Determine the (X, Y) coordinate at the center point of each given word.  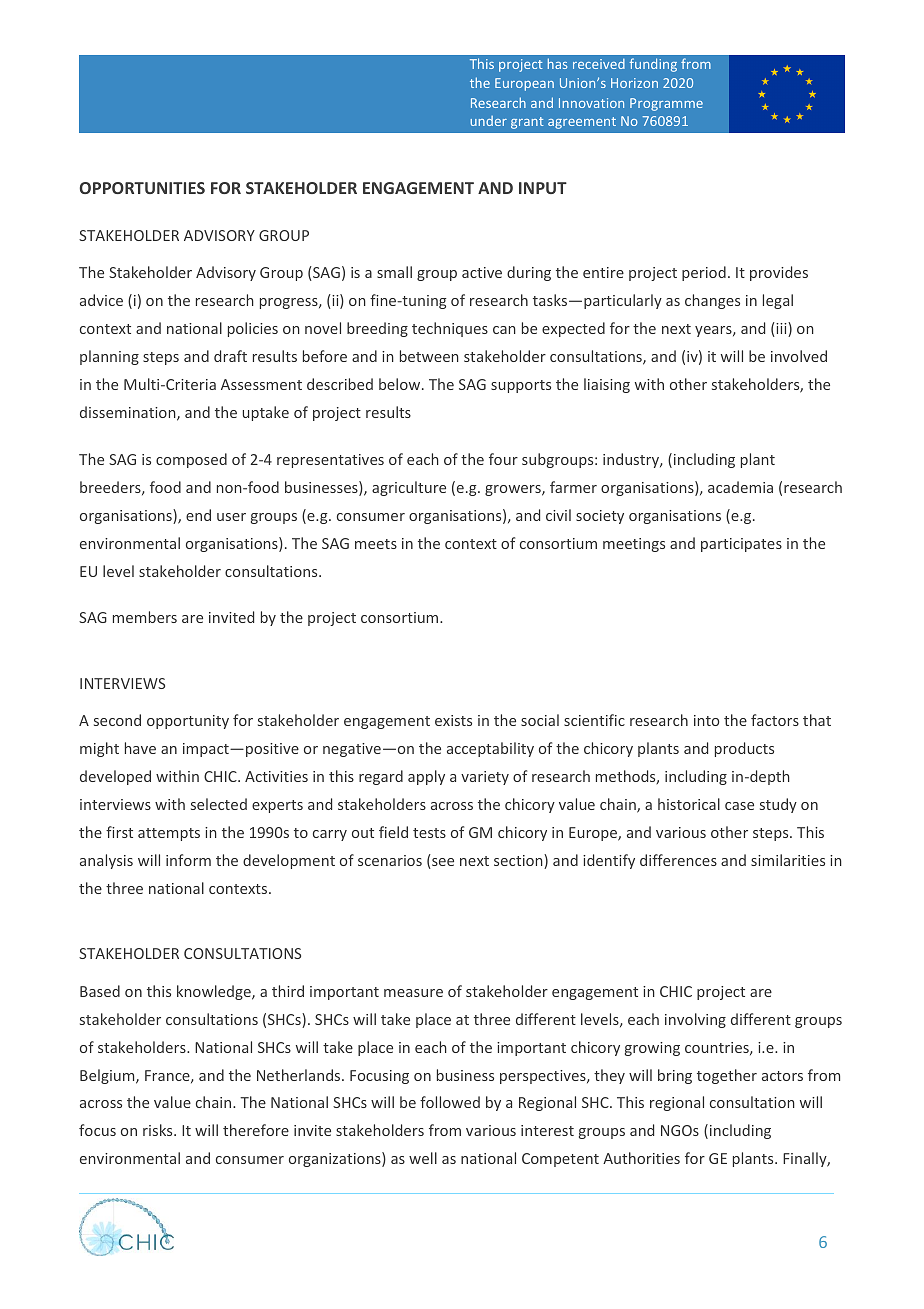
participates (741, 545)
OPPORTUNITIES (142, 188)
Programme (666, 104)
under (488, 121)
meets (376, 544)
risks (159, 1130)
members (145, 617)
